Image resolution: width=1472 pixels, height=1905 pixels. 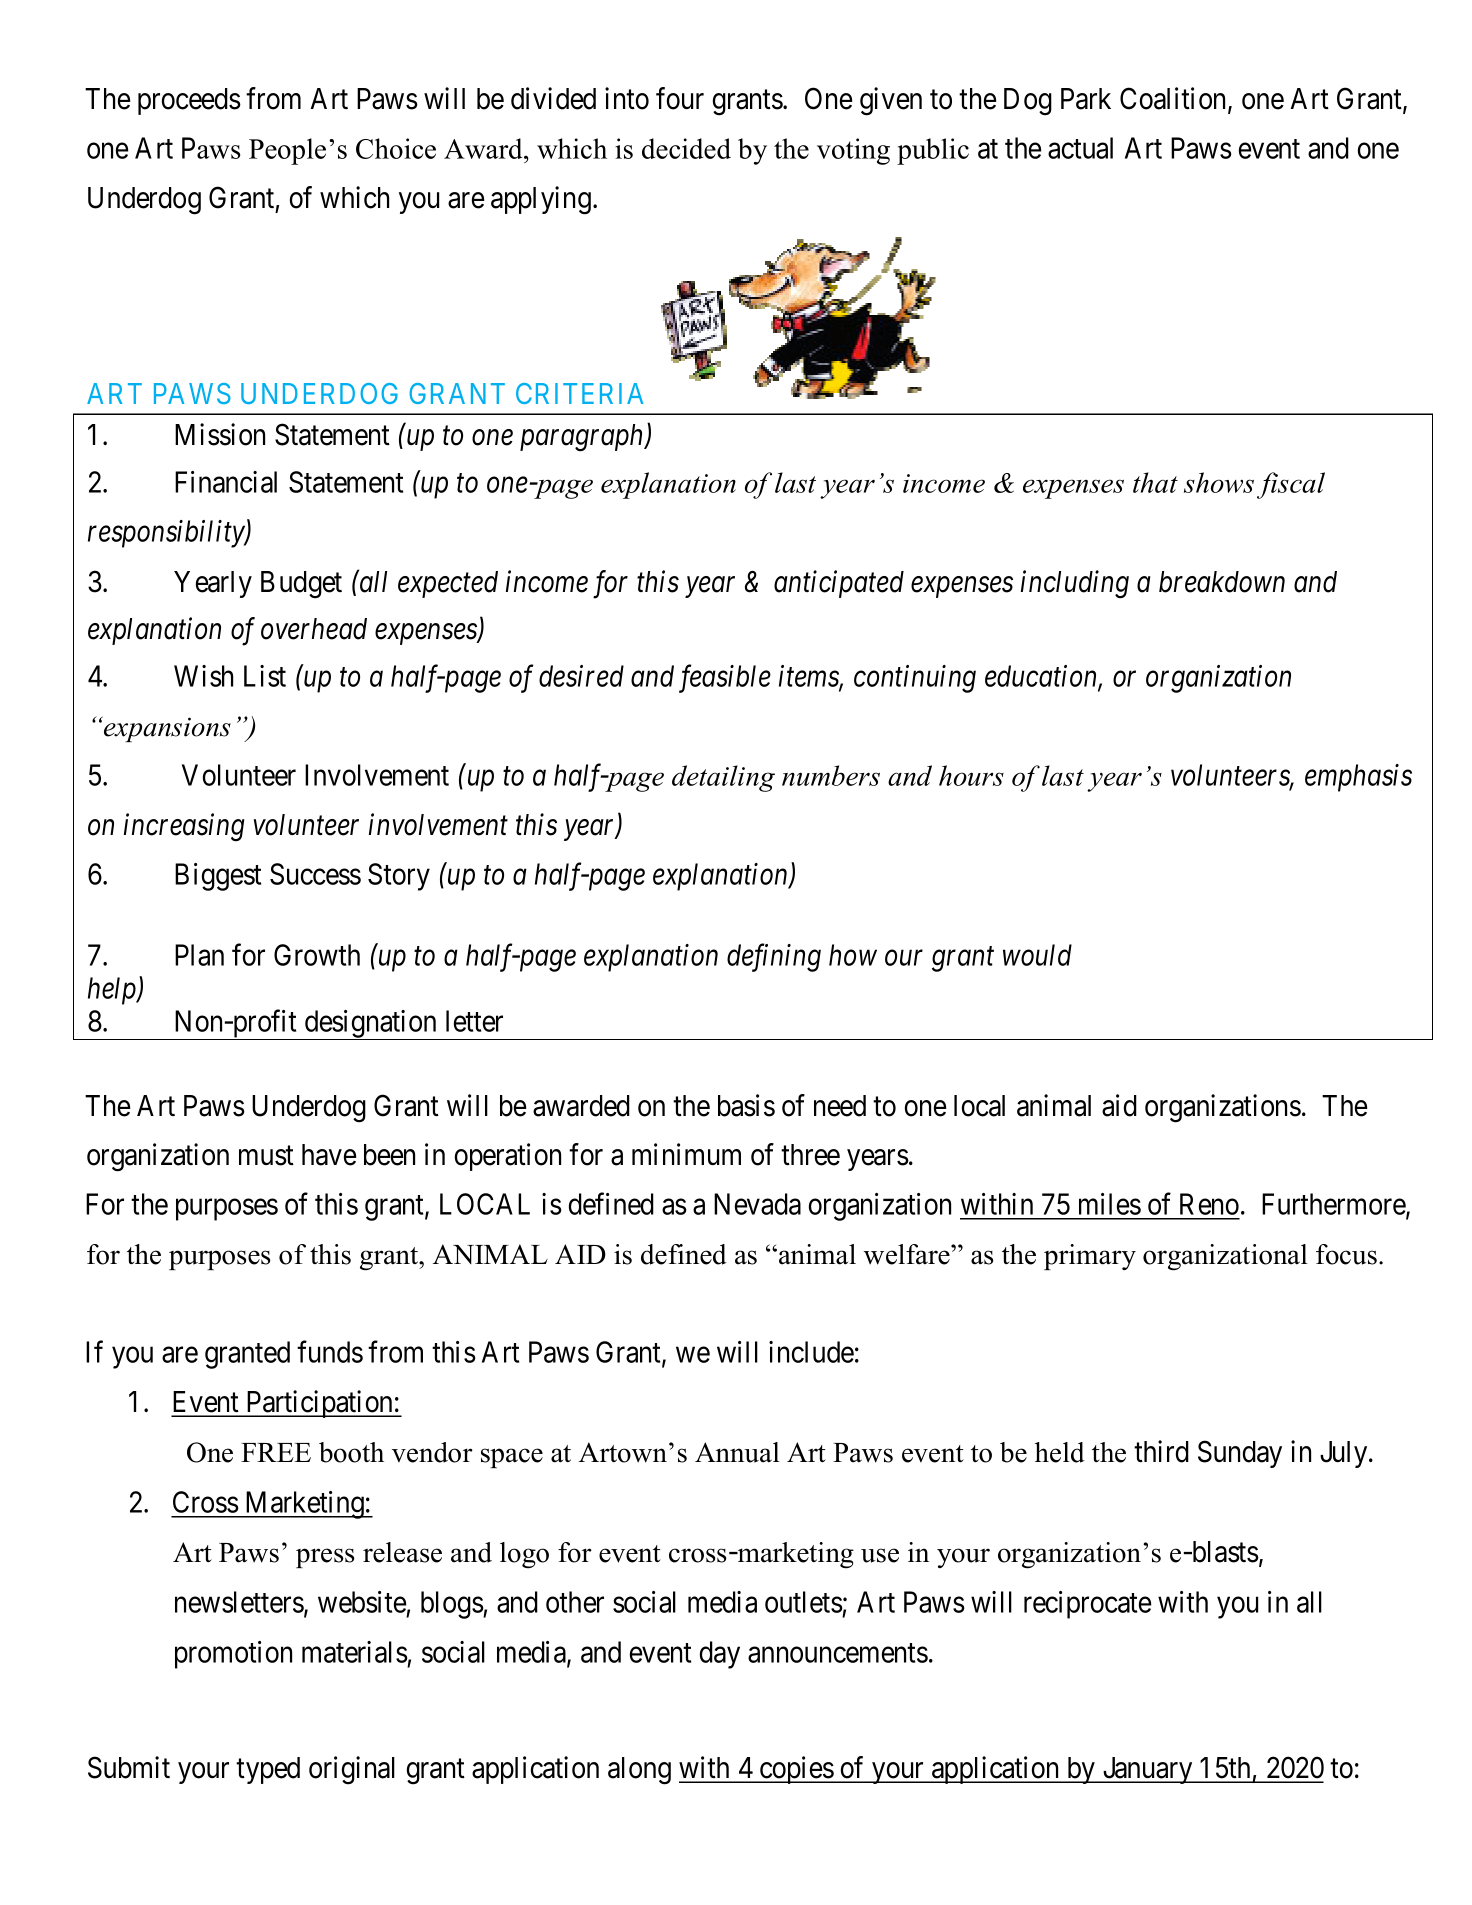 I want to click on decided, so click(x=686, y=148).
